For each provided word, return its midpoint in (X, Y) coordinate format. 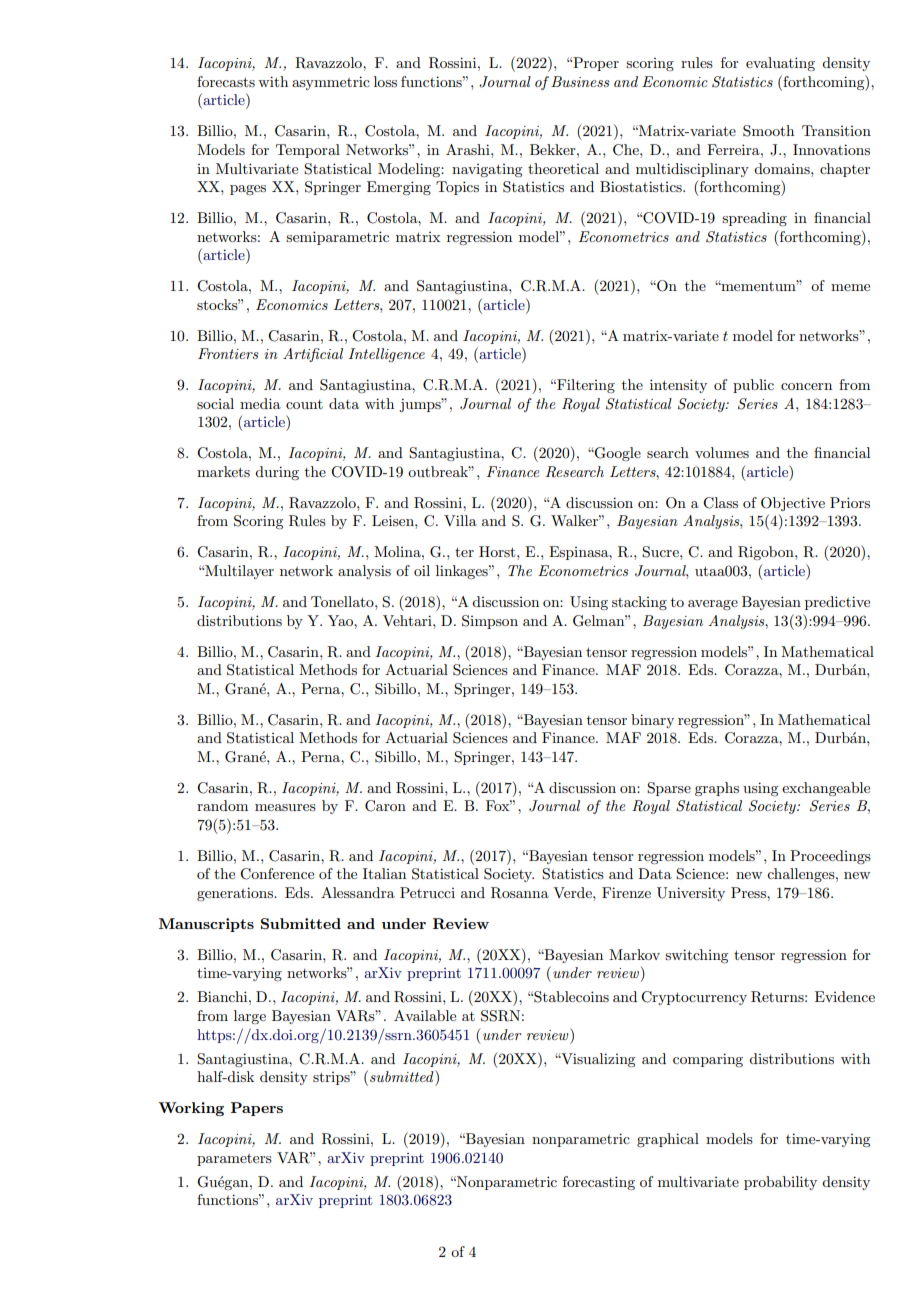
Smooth (768, 131)
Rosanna (520, 893)
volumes (722, 452)
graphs (717, 789)
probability (780, 1183)
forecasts (226, 81)
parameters (234, 1160)
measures (285, 807)
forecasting (599, 1183)
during (277, 473)
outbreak (439, 471)
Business (580, 81)
